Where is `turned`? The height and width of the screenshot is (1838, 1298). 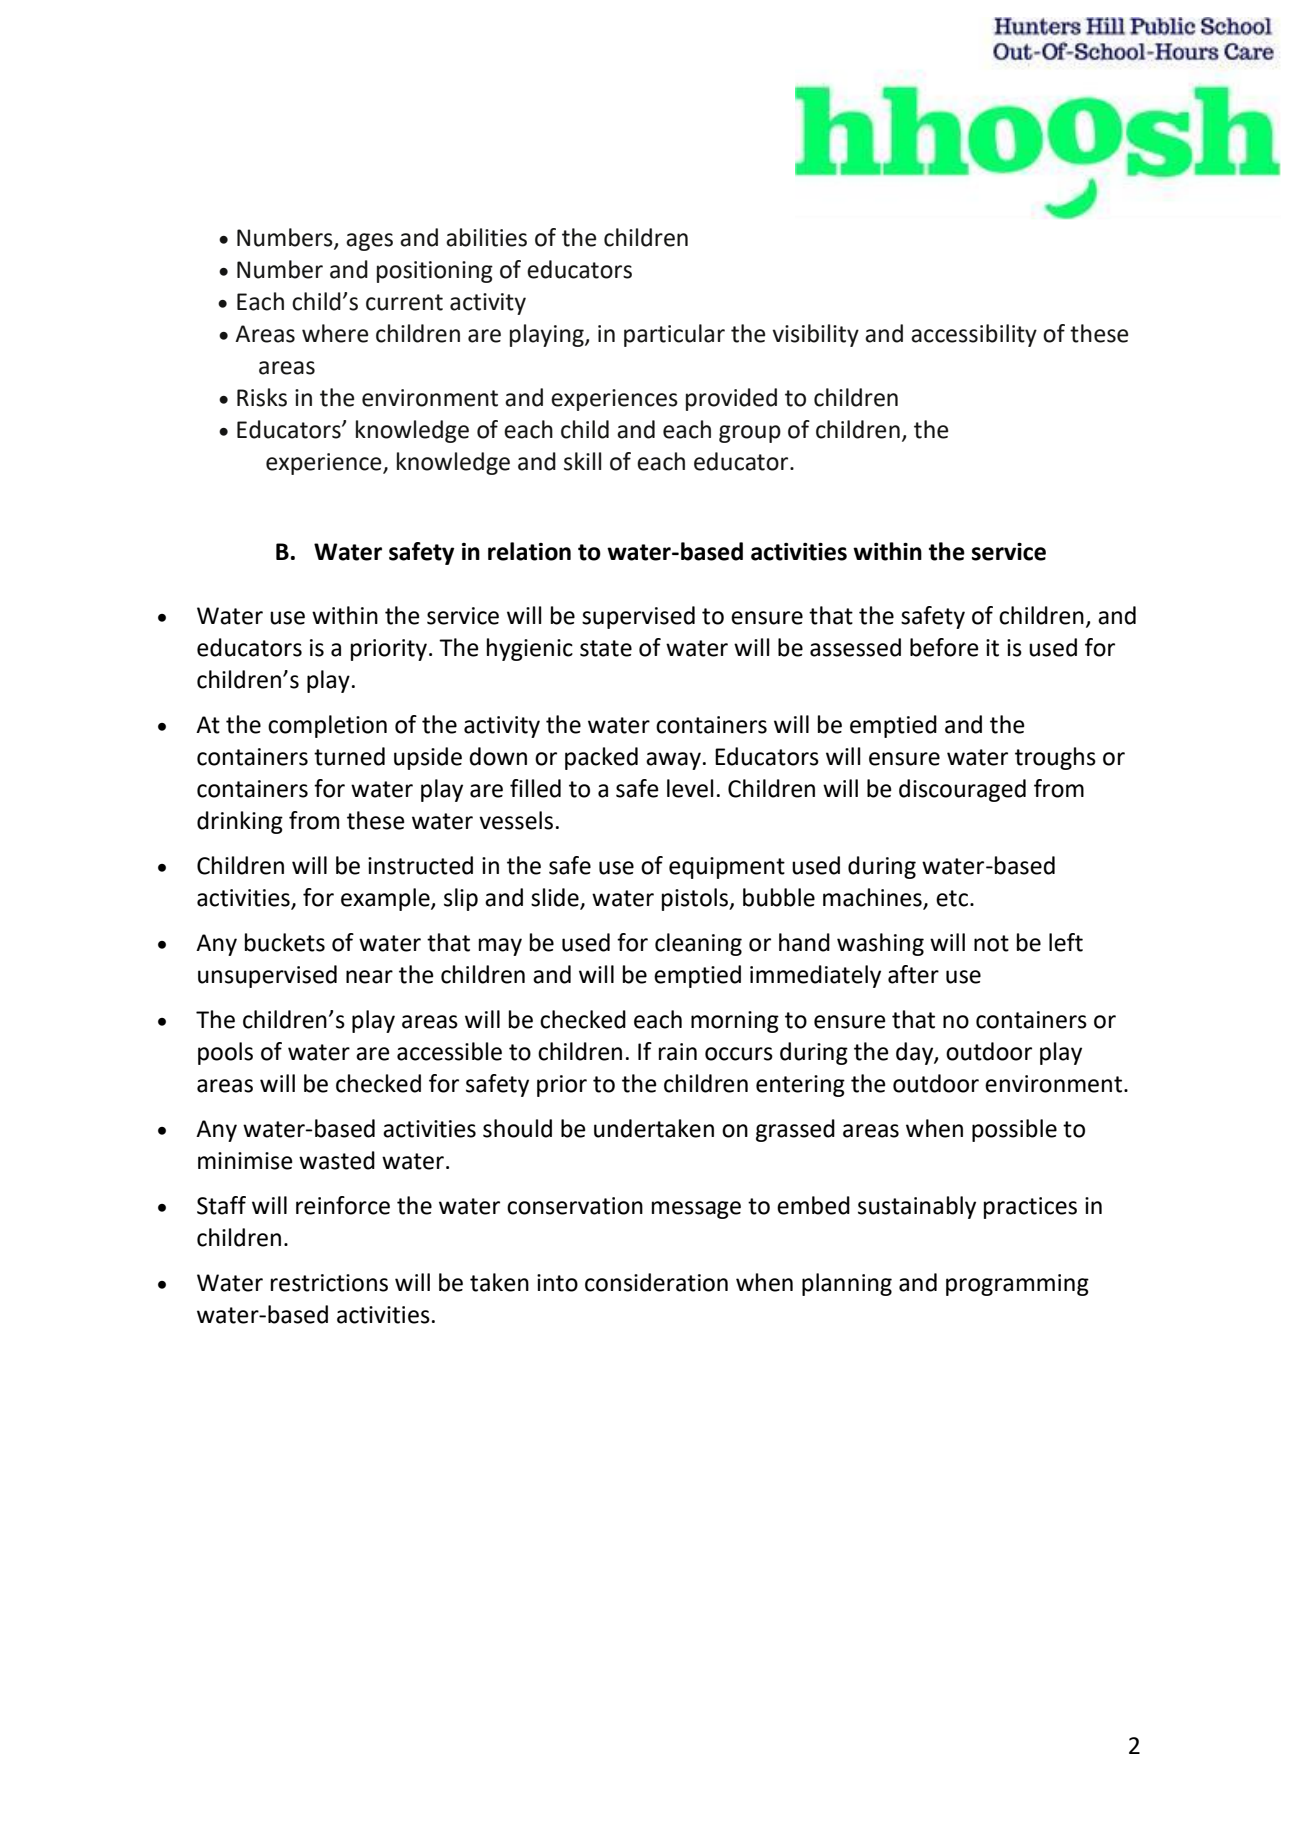 turned is located at coordinates (349, 756).
